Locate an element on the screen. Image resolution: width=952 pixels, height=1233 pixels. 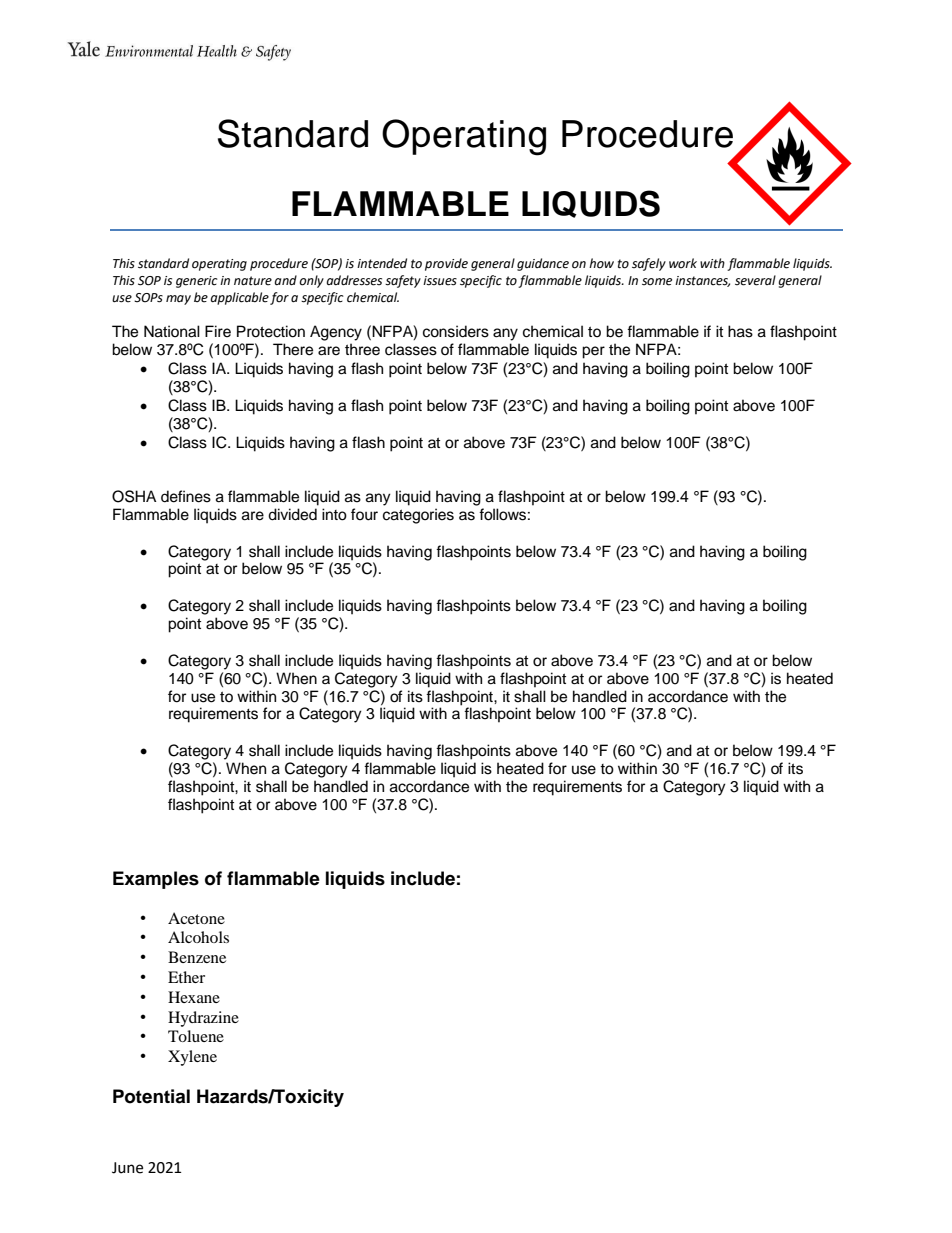
categories is located at coordinates (418, 516).
